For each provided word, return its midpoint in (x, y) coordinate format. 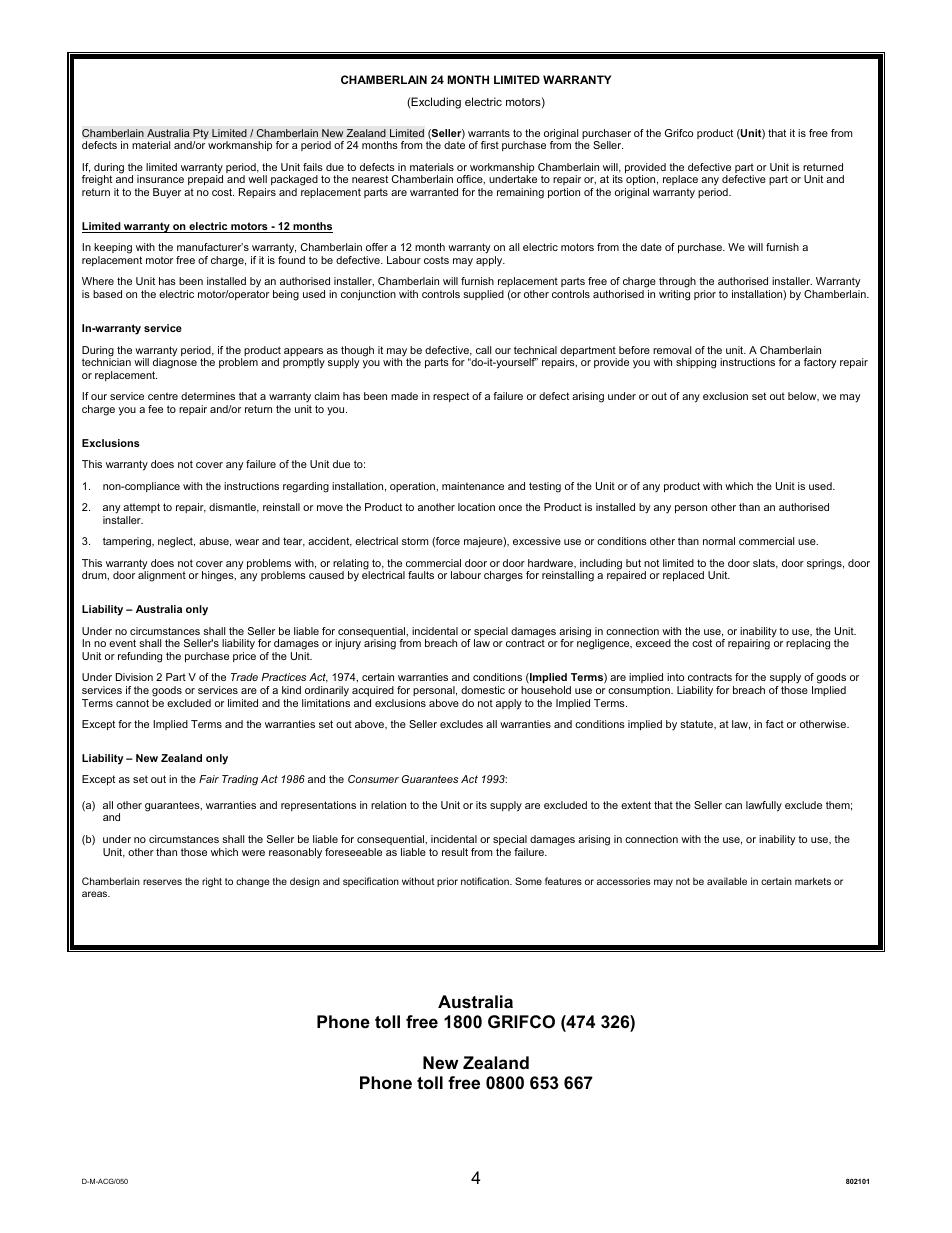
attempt (141, 508)
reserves (162, 882)
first (490, 145)
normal (719, 541)
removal (672, 350)
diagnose (175, 362)
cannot (132, 703)
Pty (200, 135)
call (483, 350)
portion (564, 193)
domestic (483, 690)
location (476, 507)
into (675, 677)
